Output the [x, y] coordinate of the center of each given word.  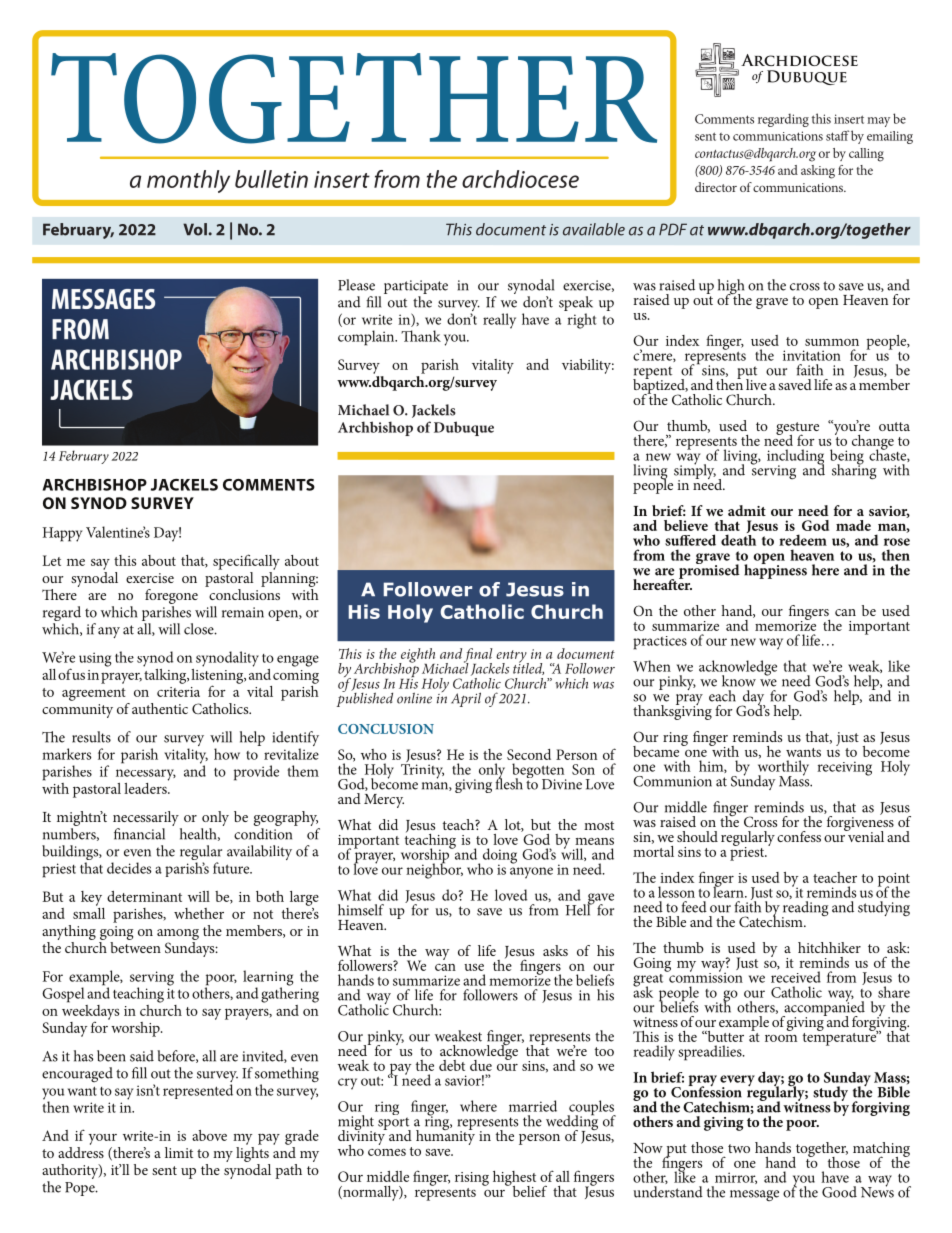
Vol [195, 229]
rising [472, 1179]
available [594, 229]
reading [805, 910]
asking [818, 172]
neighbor [434, 870]
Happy [63, 534]
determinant [144, 896]
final [478, 656]
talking [166, 675]
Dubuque [464, 428]
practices [660, 643]
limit [179, 1152]
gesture [797, 429]
